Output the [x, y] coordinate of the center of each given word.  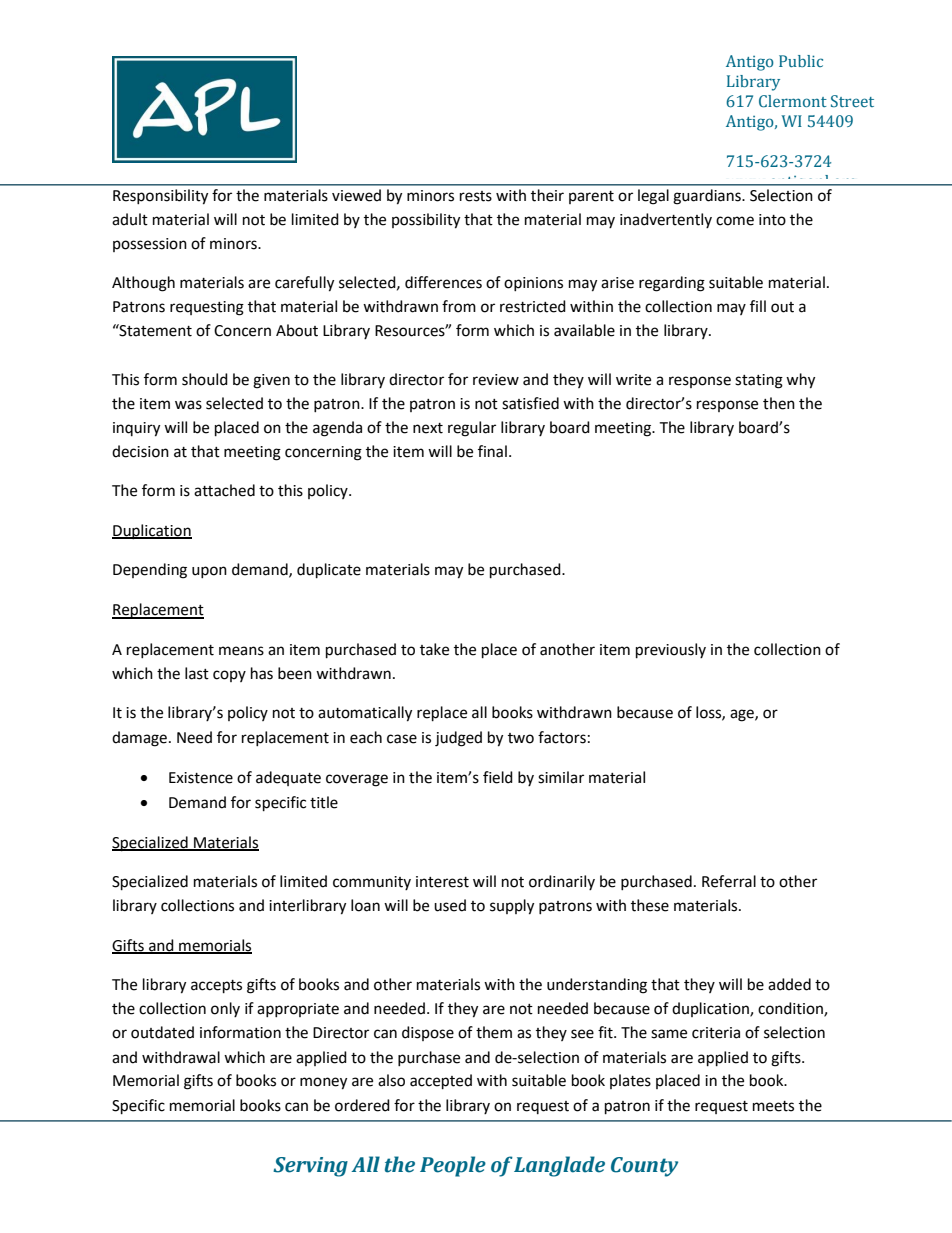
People [453, 1166]
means [241, 651]
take [434, 649]
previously [671, 651]
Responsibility [160, 197]
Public [801, 61]
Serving [310, 1167]
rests [476, 196]
